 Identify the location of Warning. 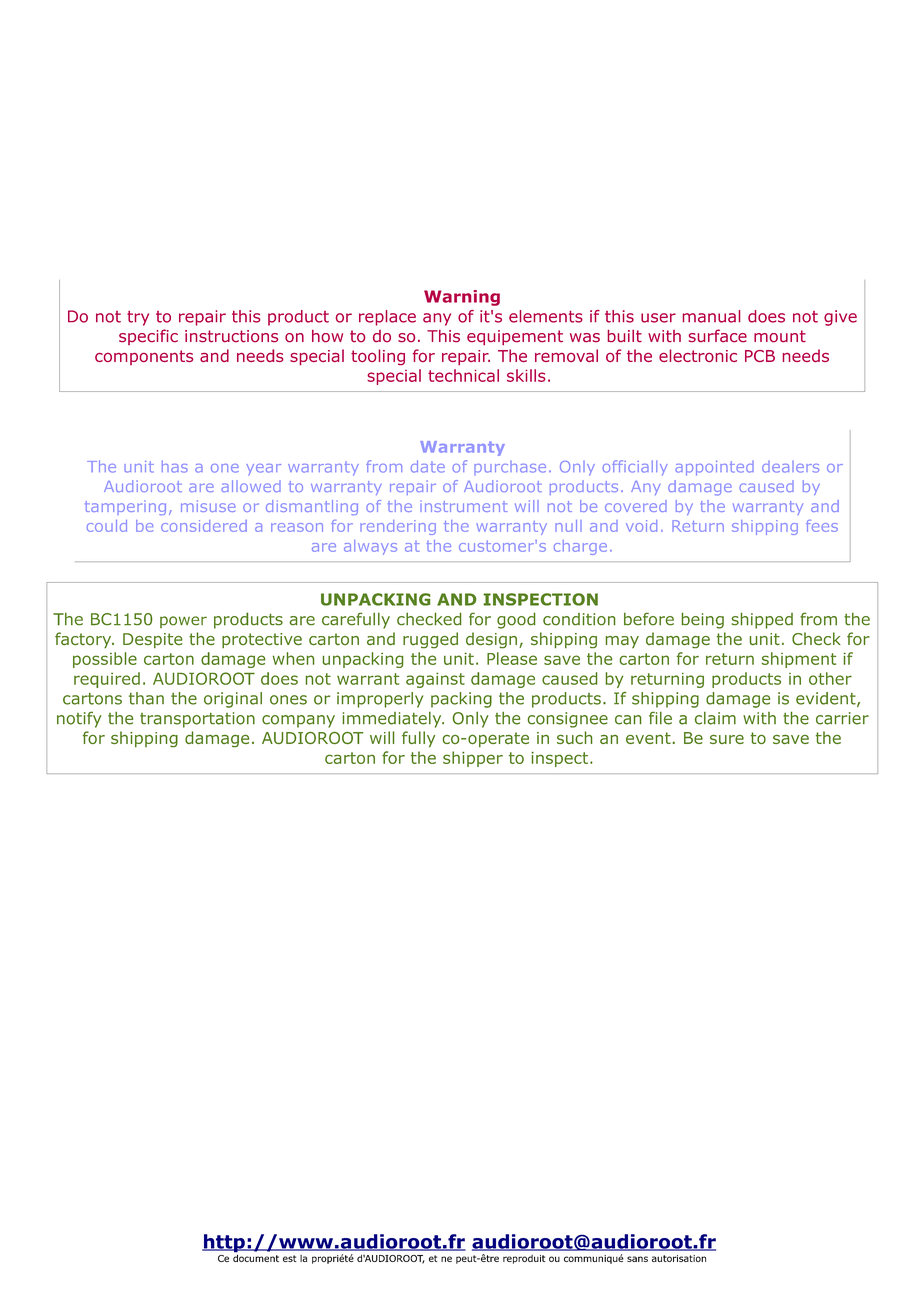
(462, 298).
